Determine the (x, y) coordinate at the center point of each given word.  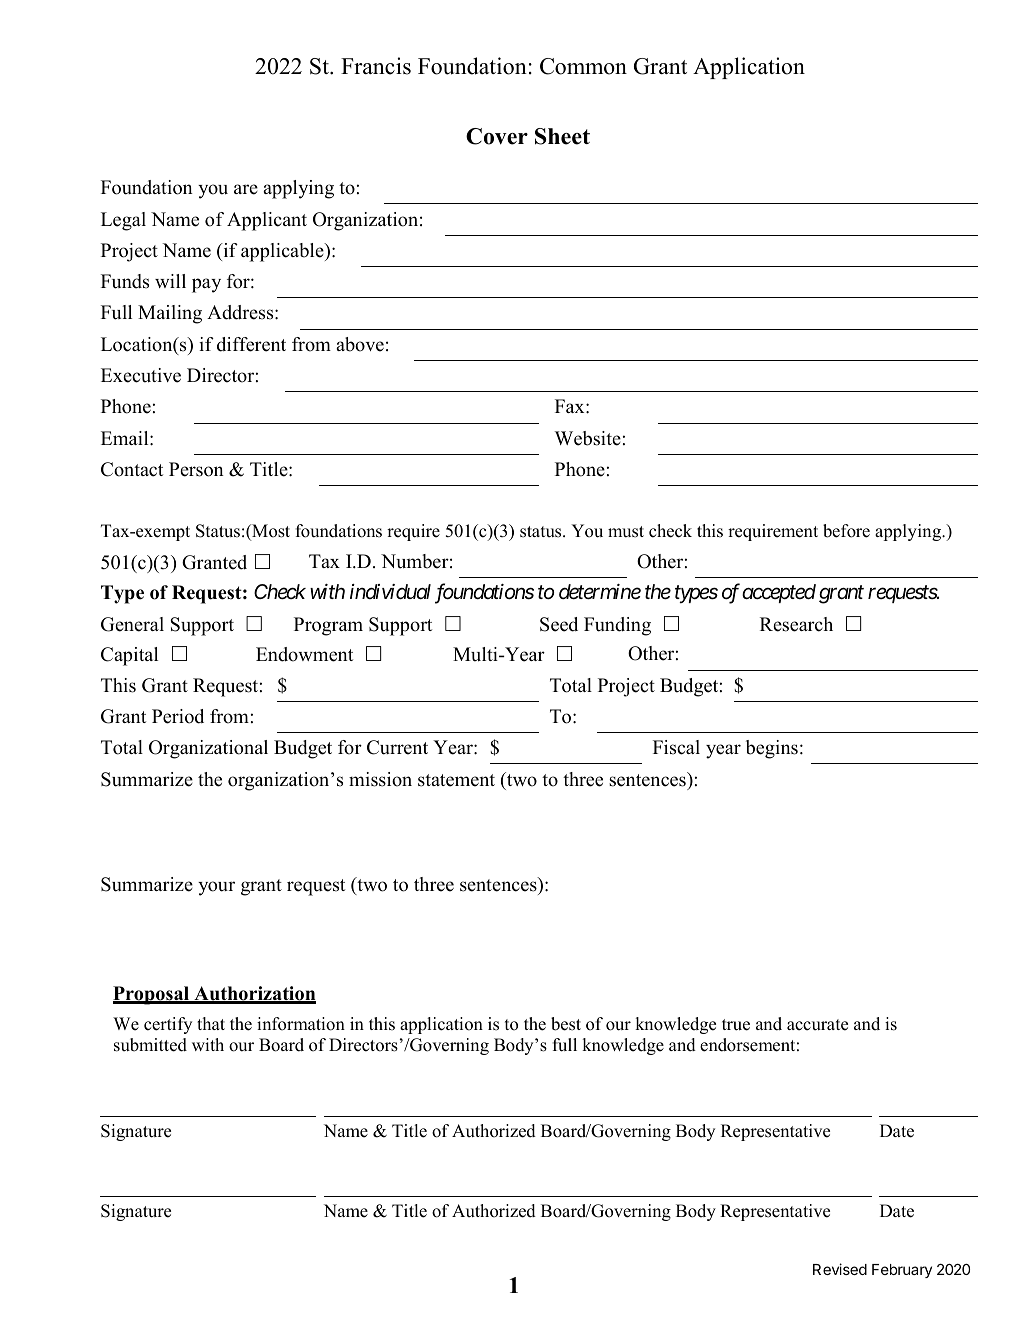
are (246, 189)
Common (583, 66)
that (211, 1023)
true (736, 1025)
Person (196, 469)
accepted (779, 593)
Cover (497, 136)
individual (390, 592)
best (566, 1024)
